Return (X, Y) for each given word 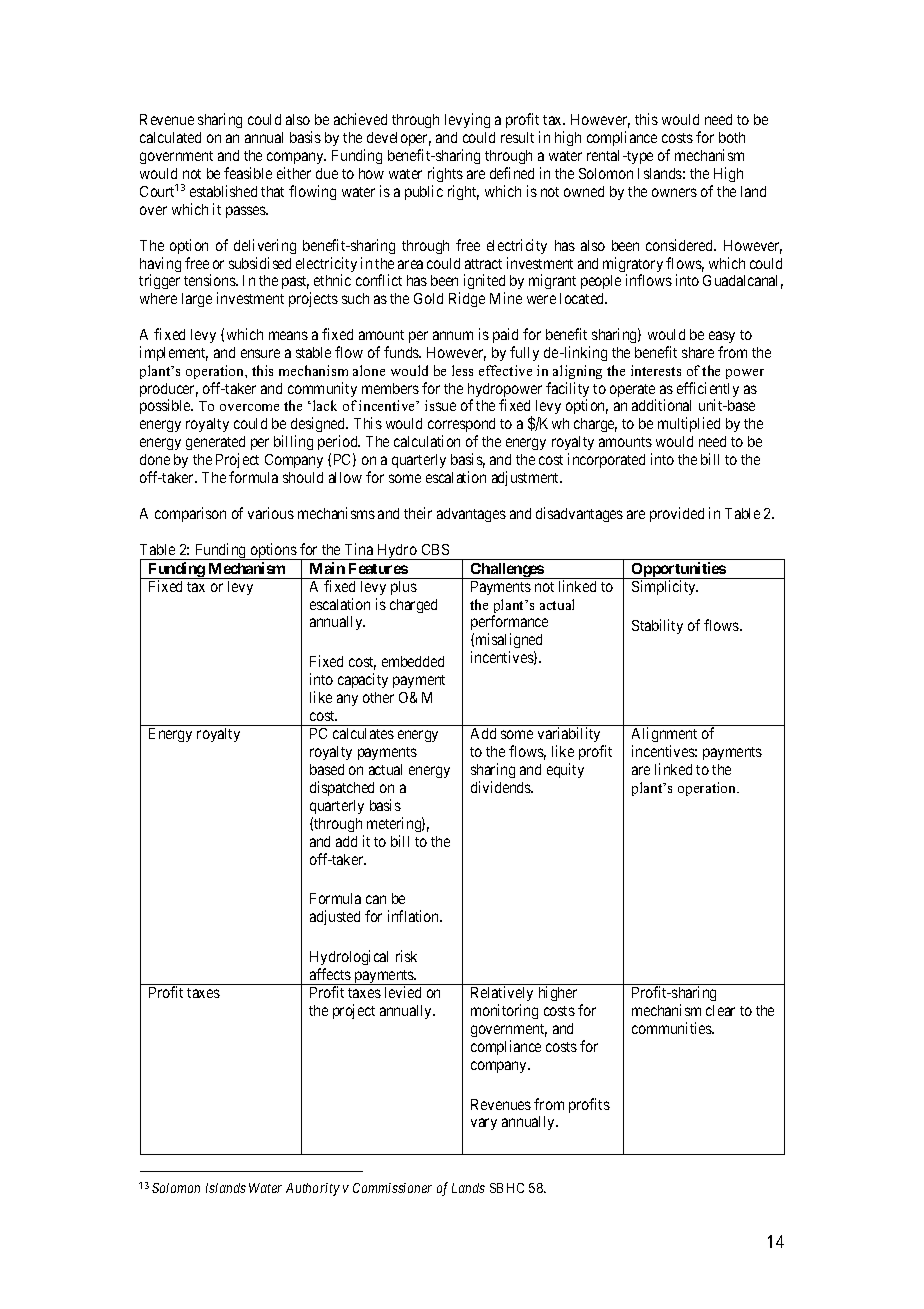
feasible (248, 173)
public (424, 192)
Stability (657, 626)
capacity (363, 680)
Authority (313, 1189)
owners (674, 192)
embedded (413, 661)
